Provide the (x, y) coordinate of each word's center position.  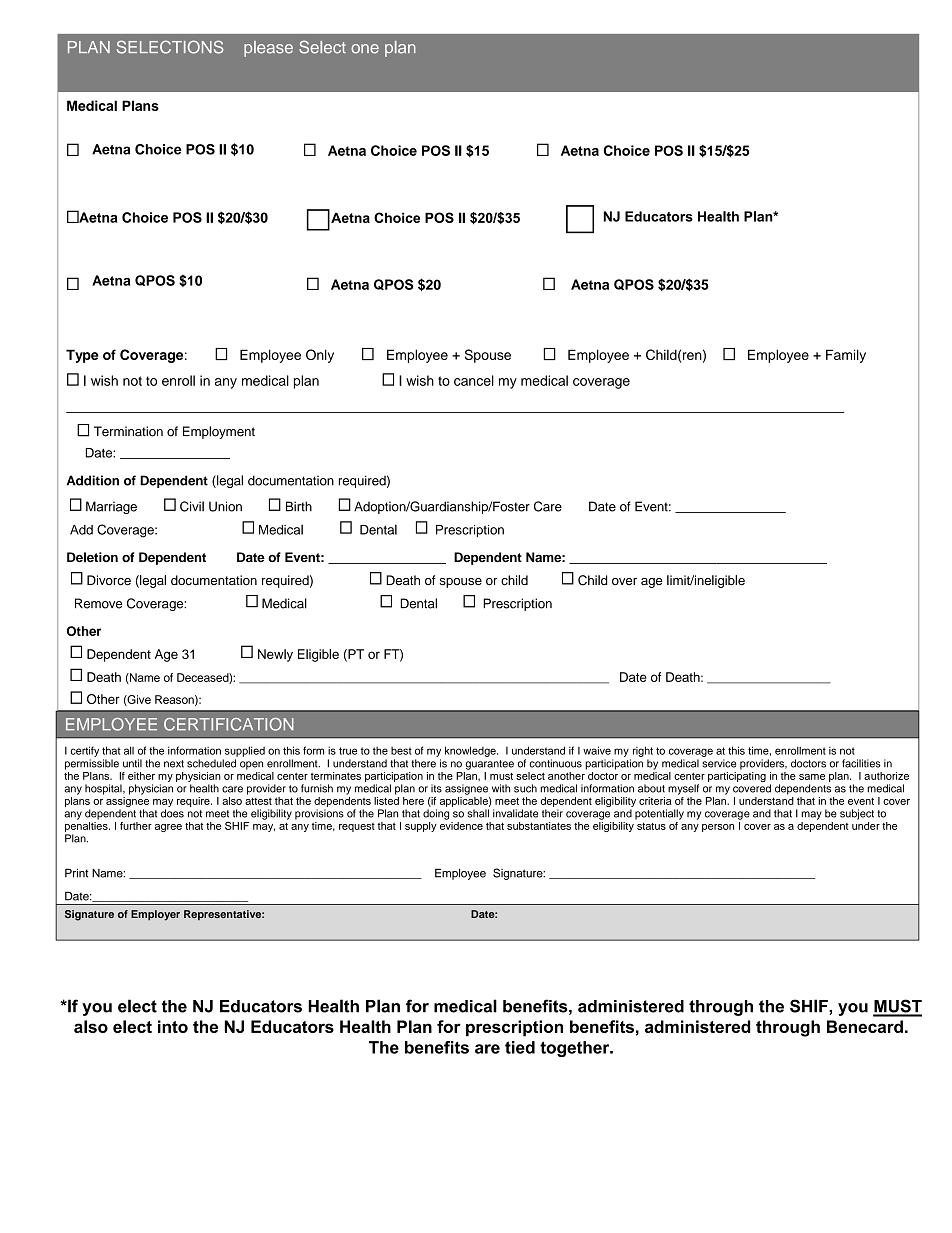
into (173, 1026)
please (268, 49)
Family (846, 356)
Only (320, 356)
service (719, 763)
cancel (474, 380)
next (174, 764)
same (812, 777)
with (501, 788)
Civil (192, 506)
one (365, 49)
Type (82, 356)
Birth (299, 506)
